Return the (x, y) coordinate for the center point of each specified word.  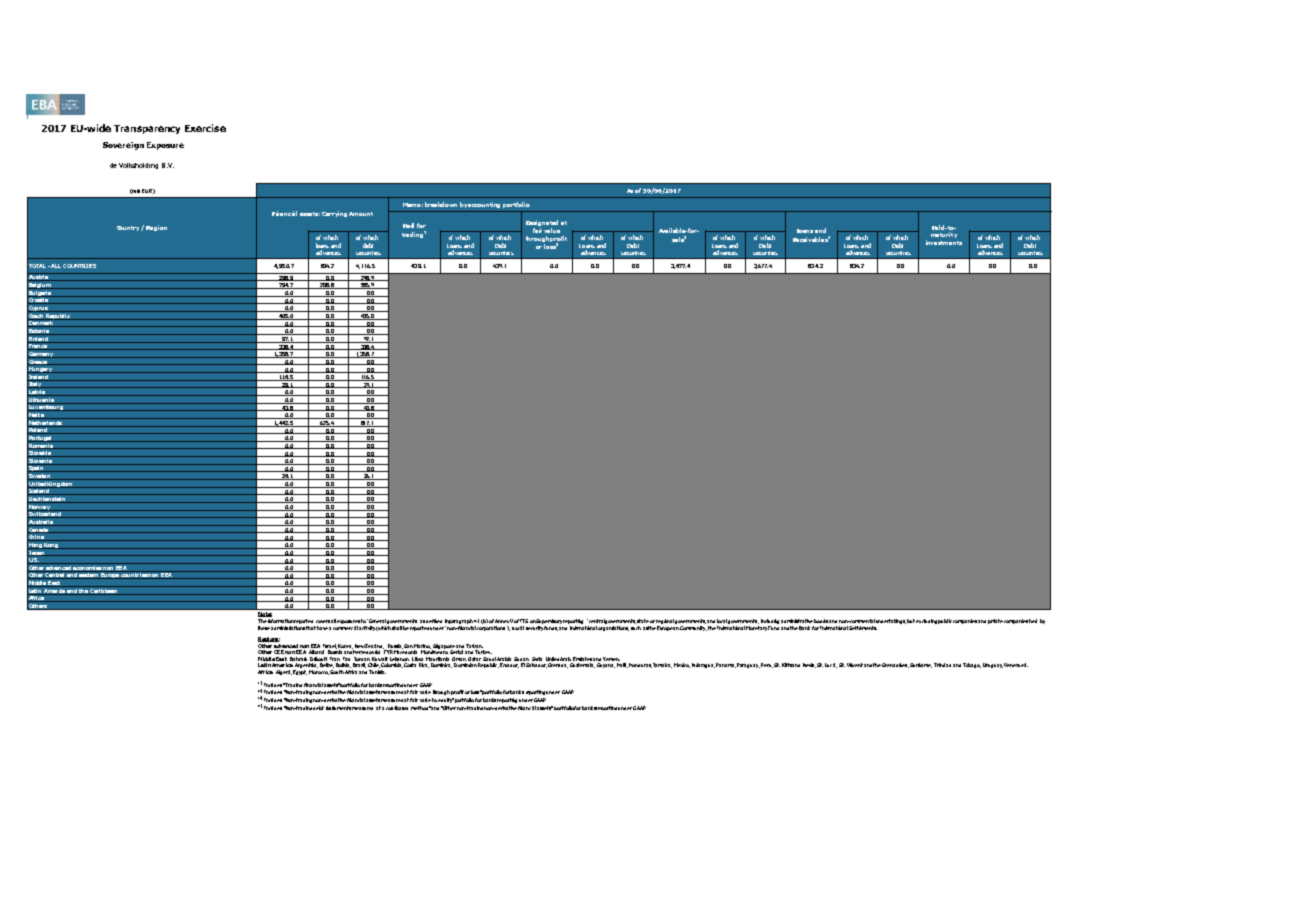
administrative (797, 621)
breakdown (441, 204)
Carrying (334, 214)
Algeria (284, 672)
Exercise (205, 128)
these (264, 628)
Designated (542, 224)
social (518, 628)
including (770, 621)
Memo (413, 205)
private (995, 621)
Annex (502, 621)
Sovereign (123, 146)
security (534, 628)
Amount (361, 214)
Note (264, 613)
